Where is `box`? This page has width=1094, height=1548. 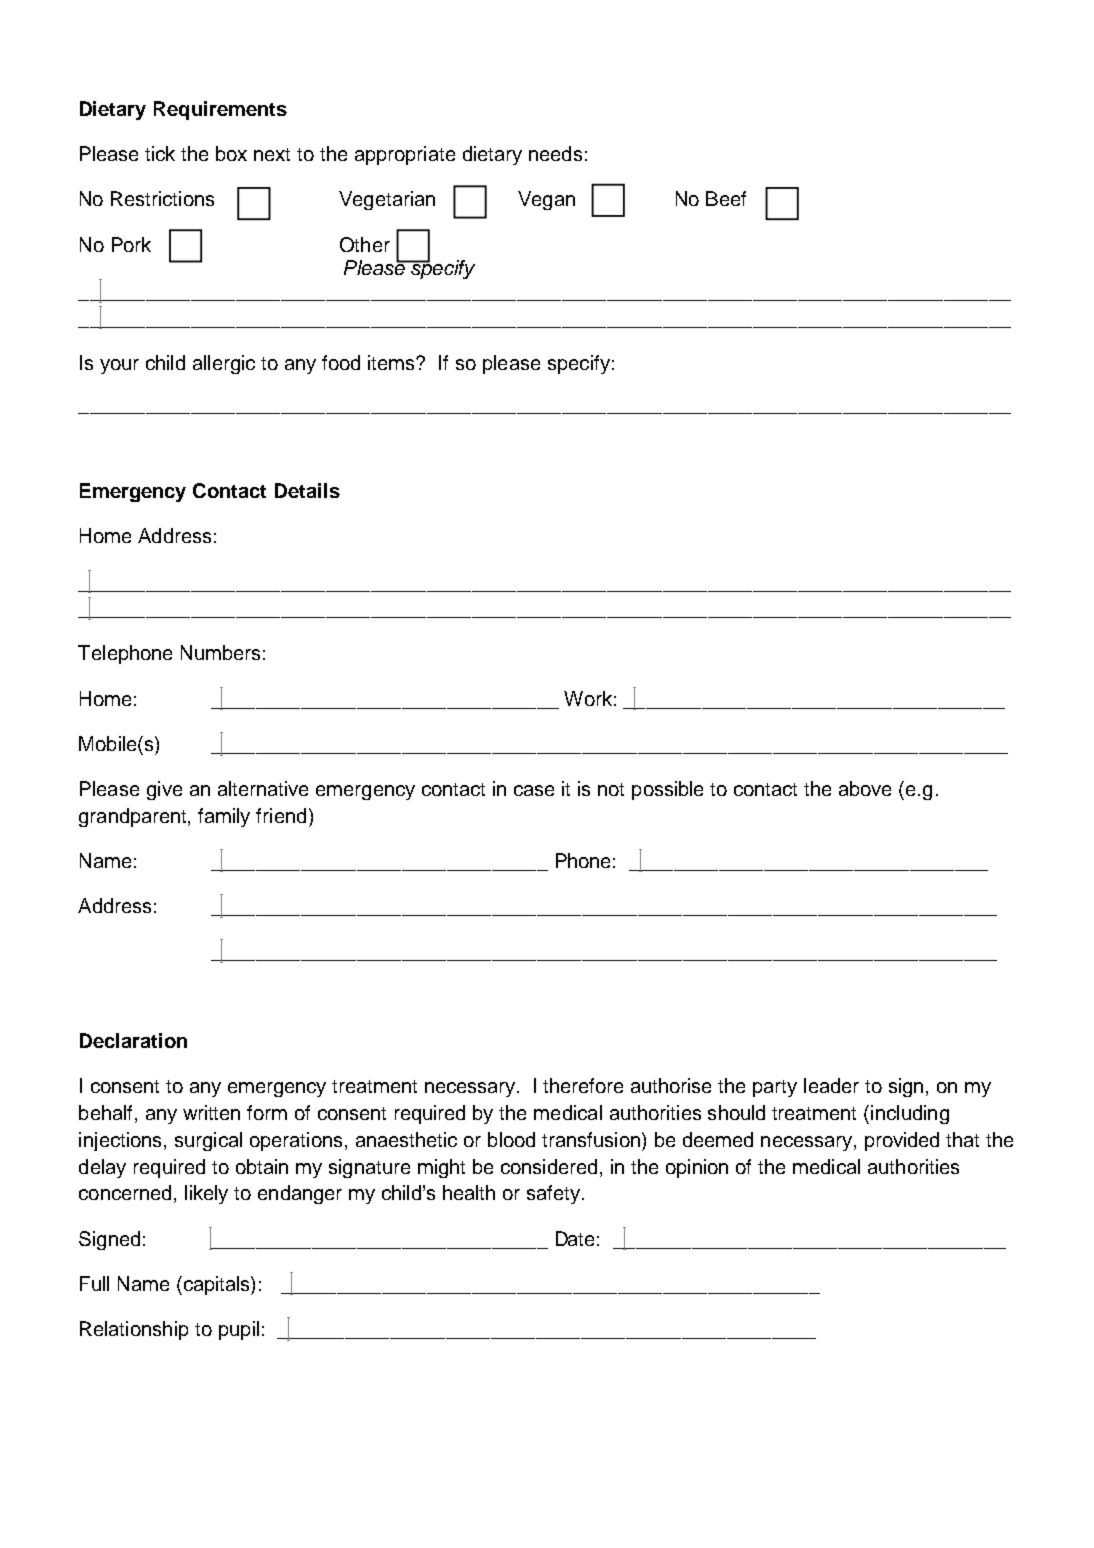 box is located at coordinates (231, 153).
